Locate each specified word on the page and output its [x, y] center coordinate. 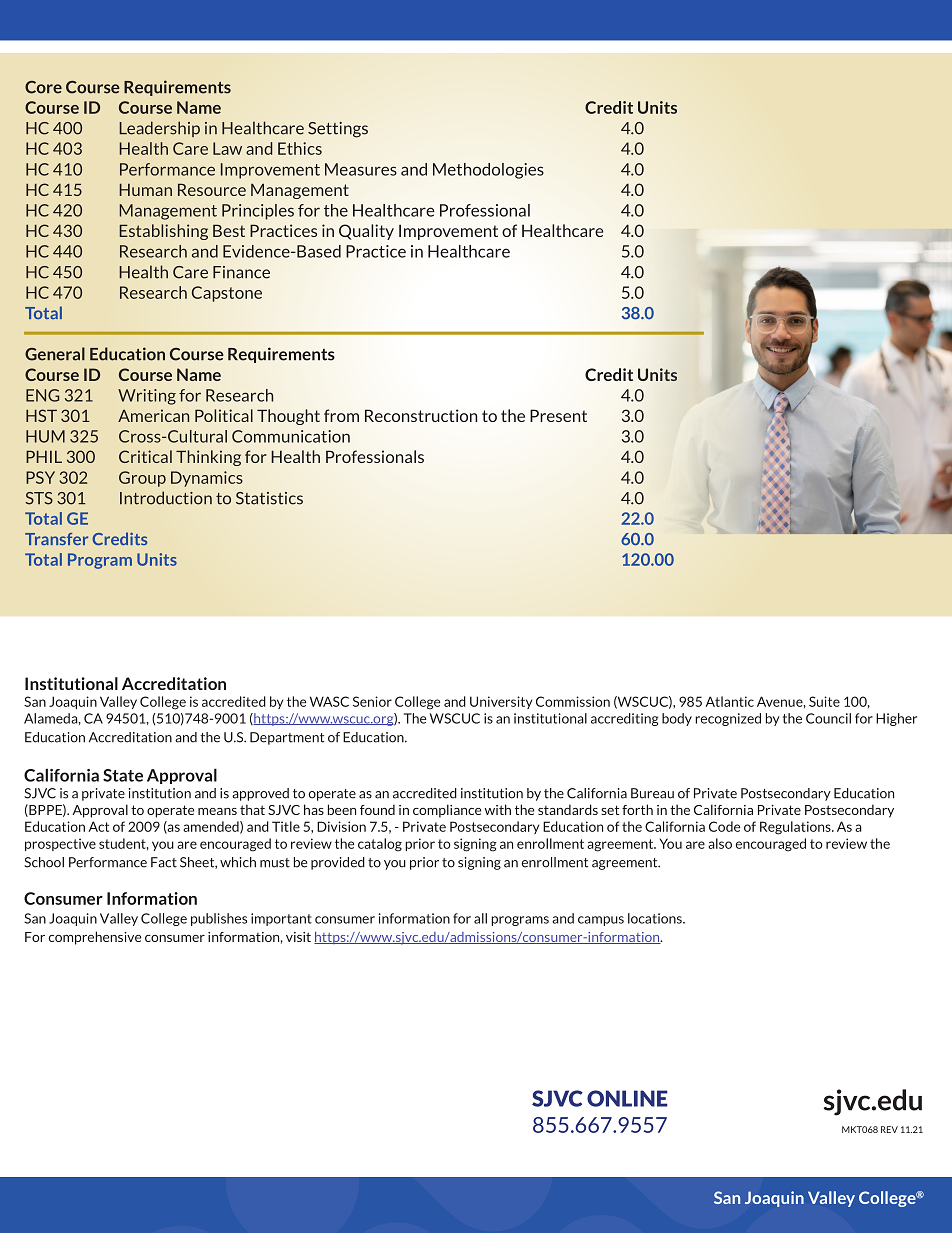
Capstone [227, 294]
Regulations [796, 828]
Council [828, 718]
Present [558, 415]
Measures [361, 169]
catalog [380, 845]
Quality [366, 232]
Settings [338, 130]
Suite [824, 701]
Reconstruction [421, 415]
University [501, 702]
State [123, 775]
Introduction [166, 498]
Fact [164, 862]
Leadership [159, 129]
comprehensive [95, 938]
